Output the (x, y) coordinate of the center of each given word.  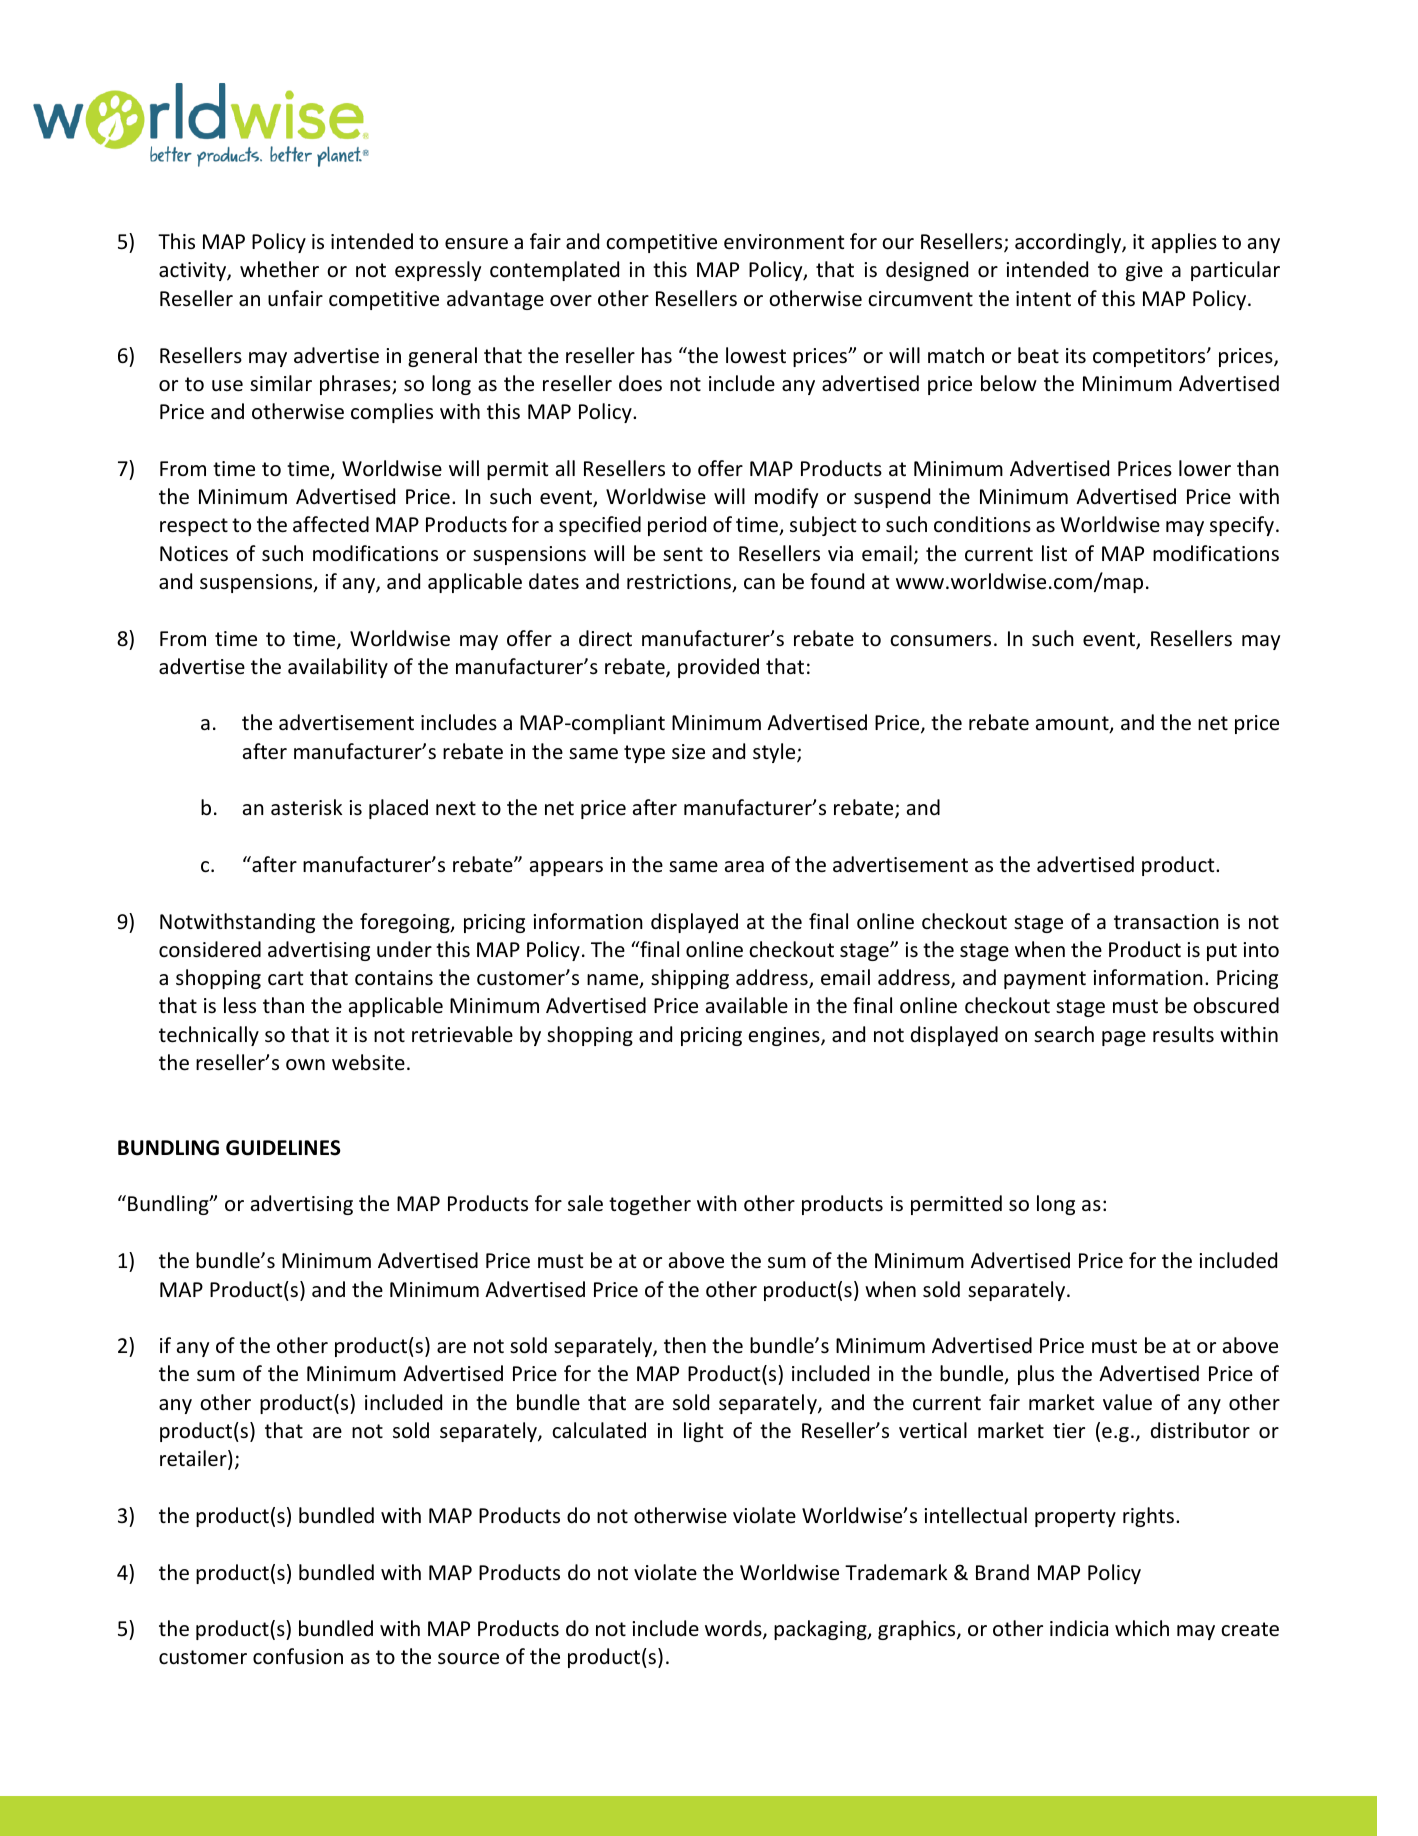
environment (784, 242)
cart (285, 978)
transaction (1166, 922)
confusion (298, 1656)
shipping (690, 979)
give (1144, 271)
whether (279, 269)
